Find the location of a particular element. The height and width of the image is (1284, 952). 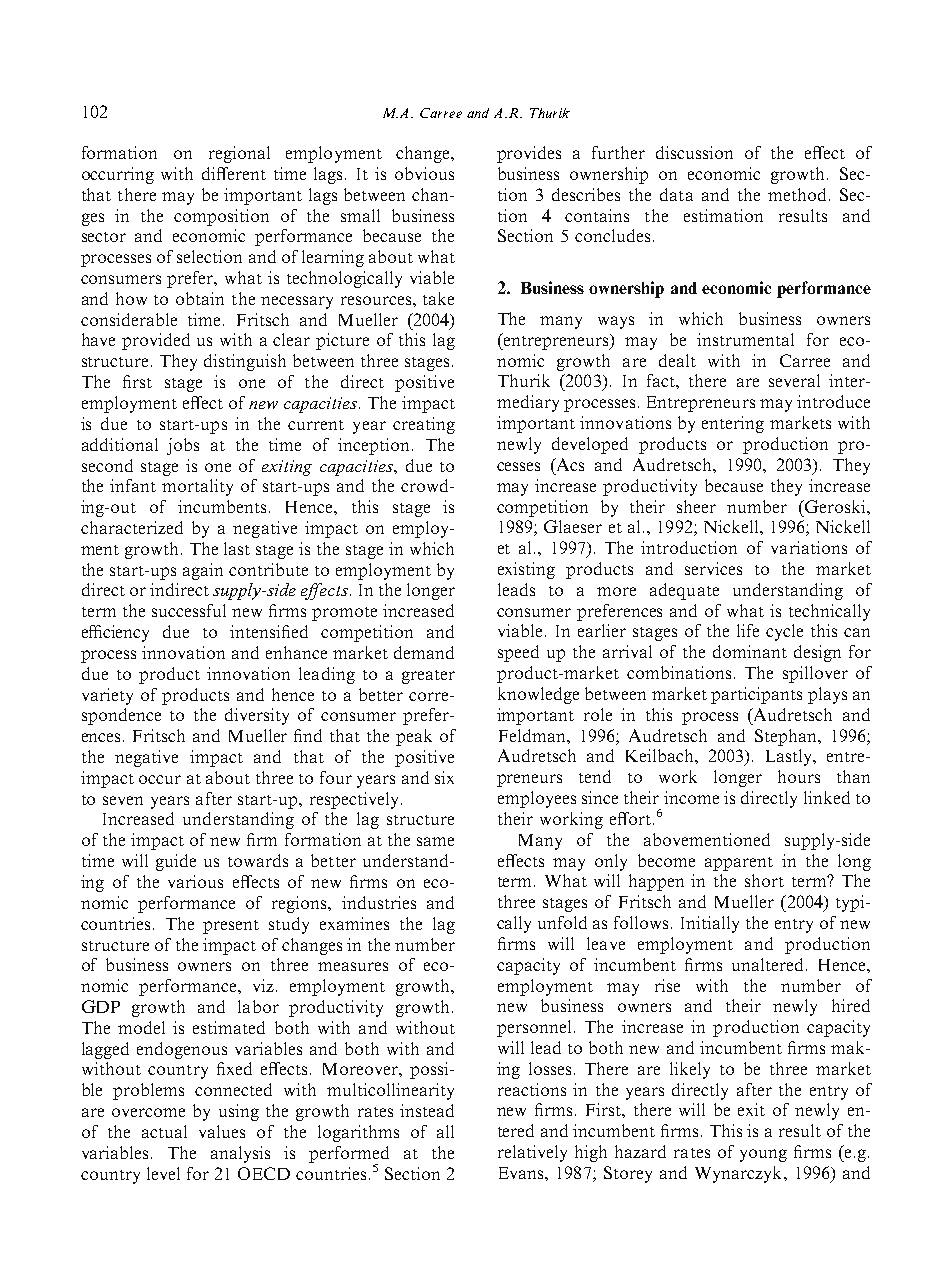

relatively is located at coordinates (532, 1153).
